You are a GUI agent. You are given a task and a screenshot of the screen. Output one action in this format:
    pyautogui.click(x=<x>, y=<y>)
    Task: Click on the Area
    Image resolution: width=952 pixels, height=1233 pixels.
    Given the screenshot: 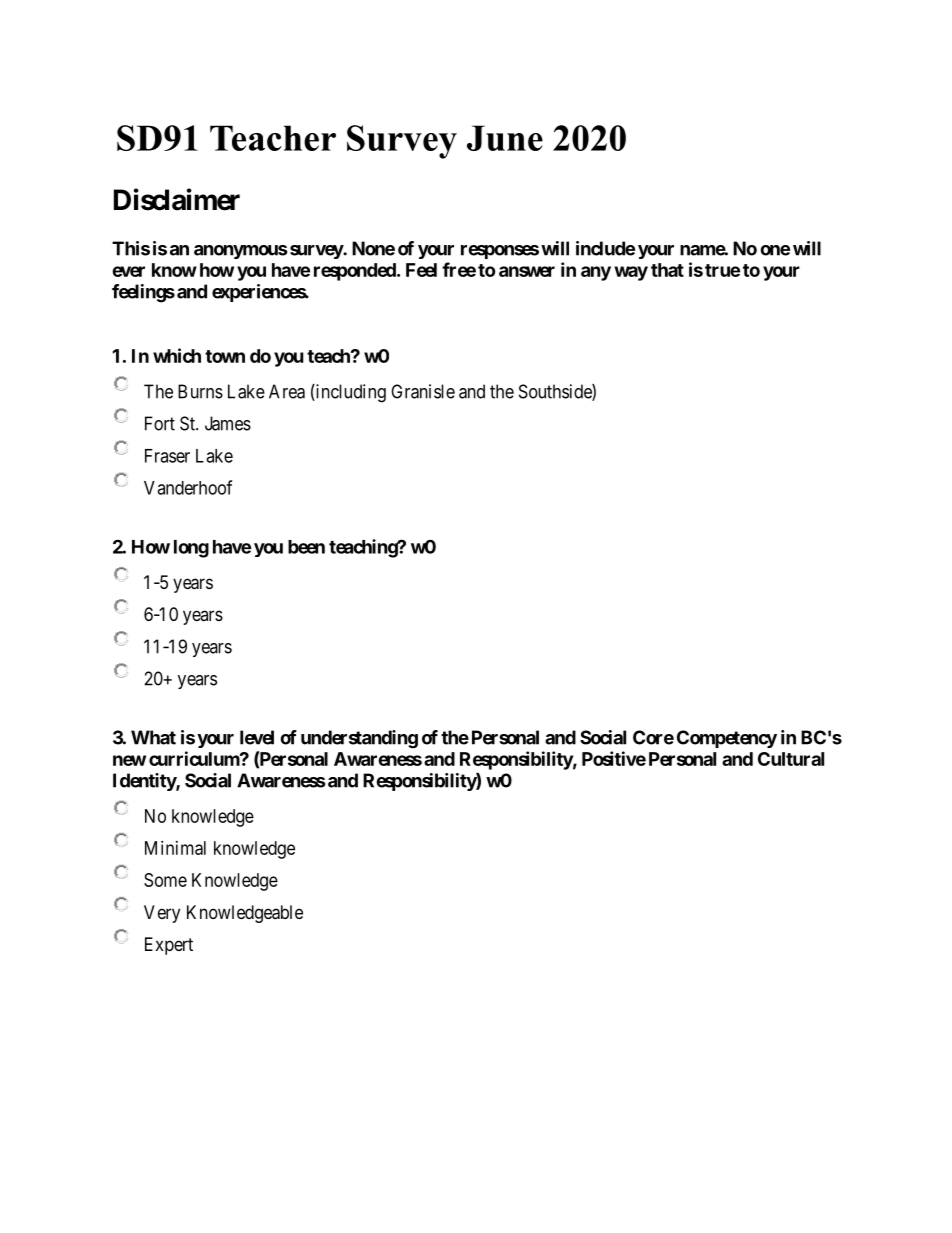 What is the action you would take?
    pyautogui.click(x=287, y=391)
